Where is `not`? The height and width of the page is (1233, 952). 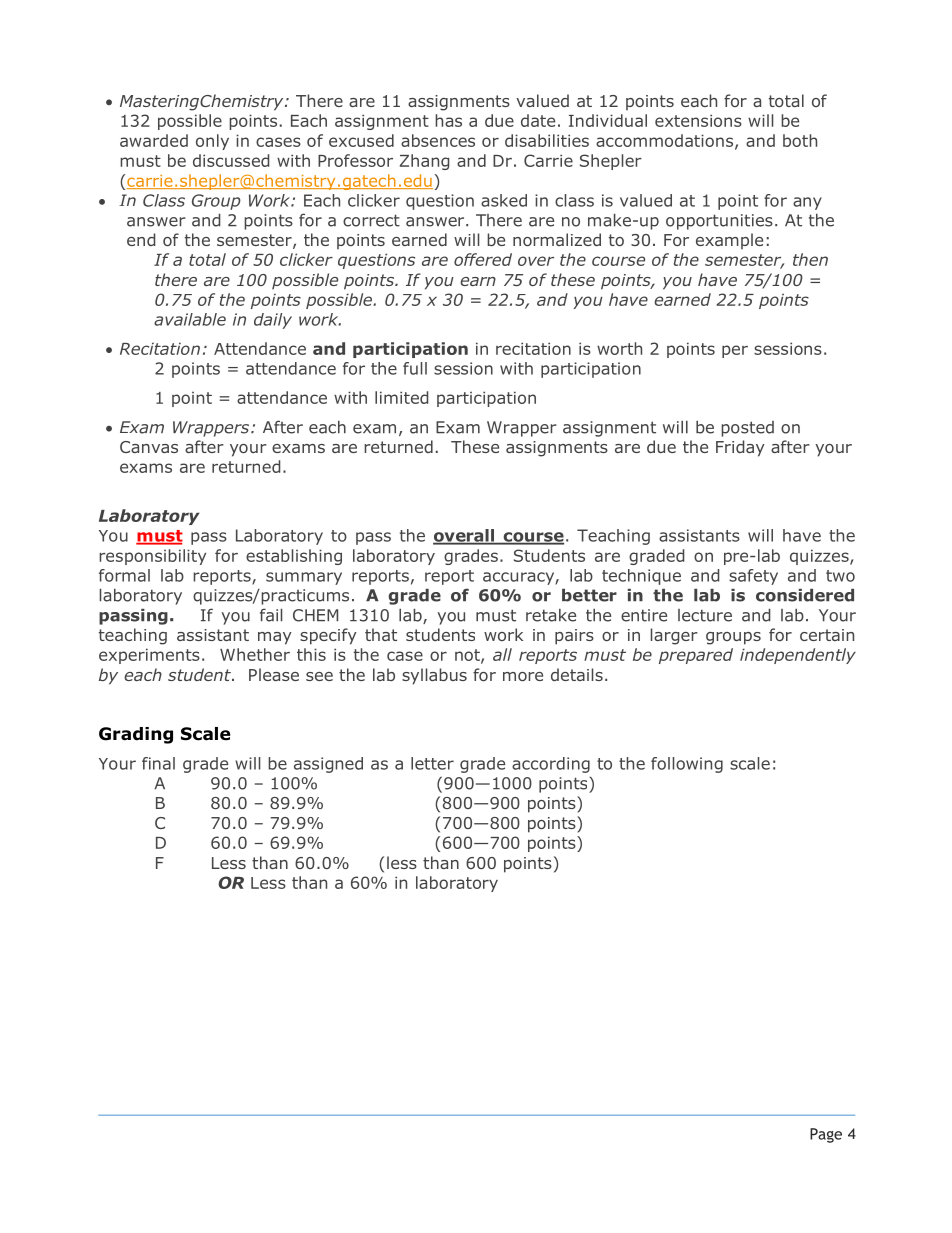 not is located at coordinates (468, 656).
